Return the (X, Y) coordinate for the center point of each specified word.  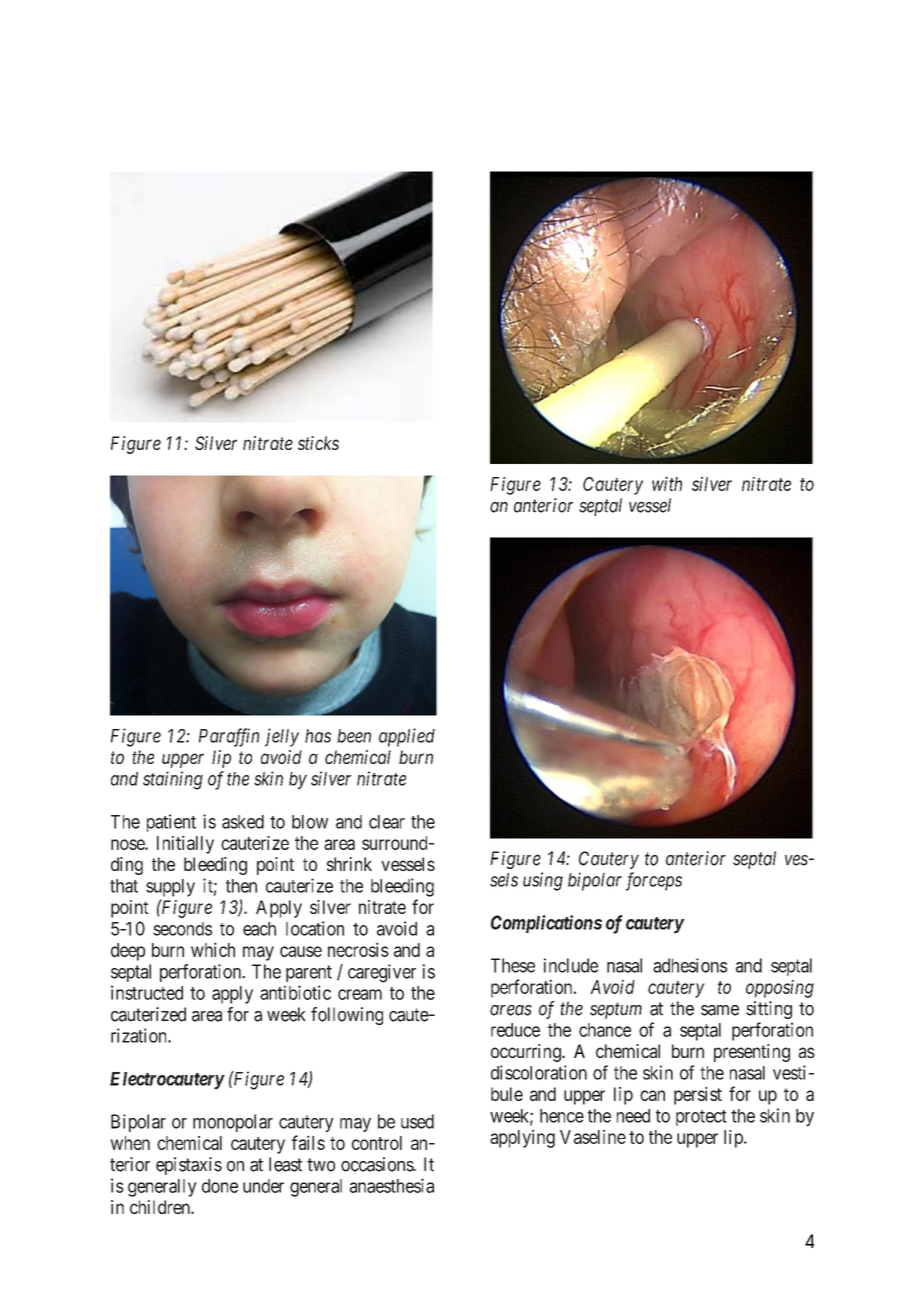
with (667, 483)
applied (407, 737)
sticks (318, 443)
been (354, 736)
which (213, 949)
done (220, 1186)
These (513, 965)
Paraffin (229, 737)
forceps (654, 881)
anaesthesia (392, 1185)
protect (701, 1118)
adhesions (690, 965)
